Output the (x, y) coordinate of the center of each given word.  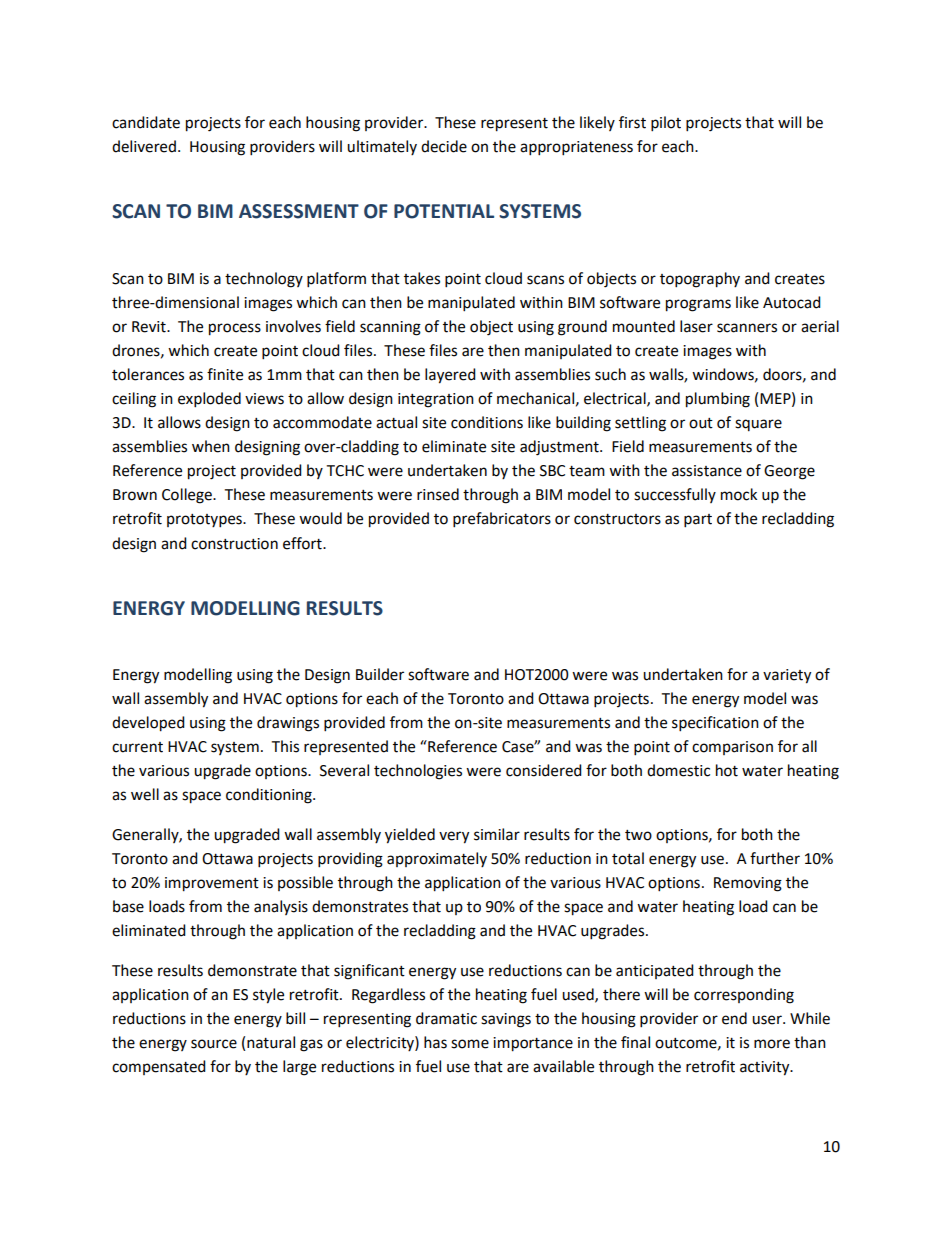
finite (225, 374)
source (214, 1044)
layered (450, 376)
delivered (144, 146)
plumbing (718, 400)
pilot (666, 124)
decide (444, 146)
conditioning (270, 796)
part (698, 521)
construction (234, 544)
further (775, 858)
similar (497, 834)
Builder (380, 674)
